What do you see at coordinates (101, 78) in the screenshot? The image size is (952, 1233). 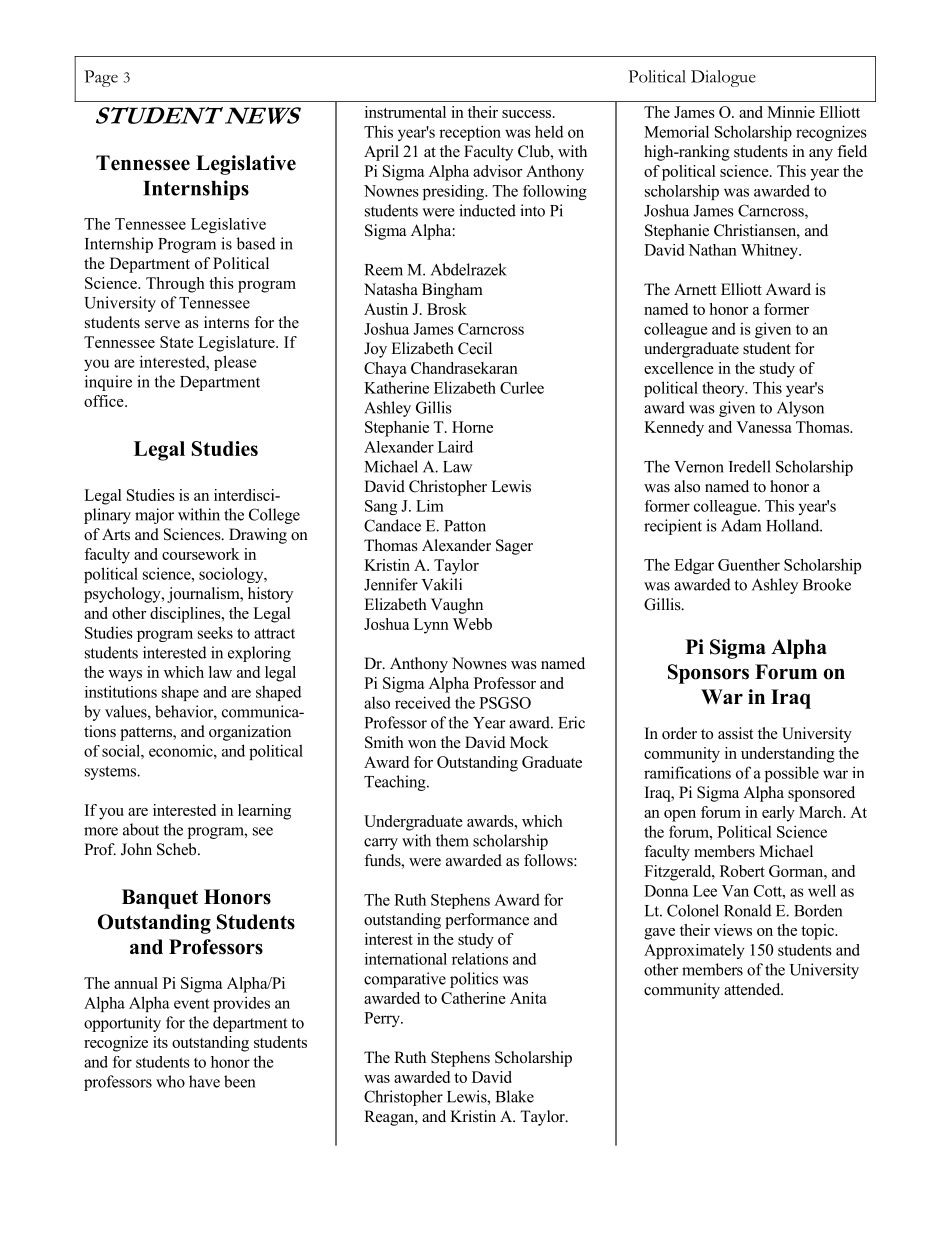 I see `Page` at bounding box center [101, 78].
